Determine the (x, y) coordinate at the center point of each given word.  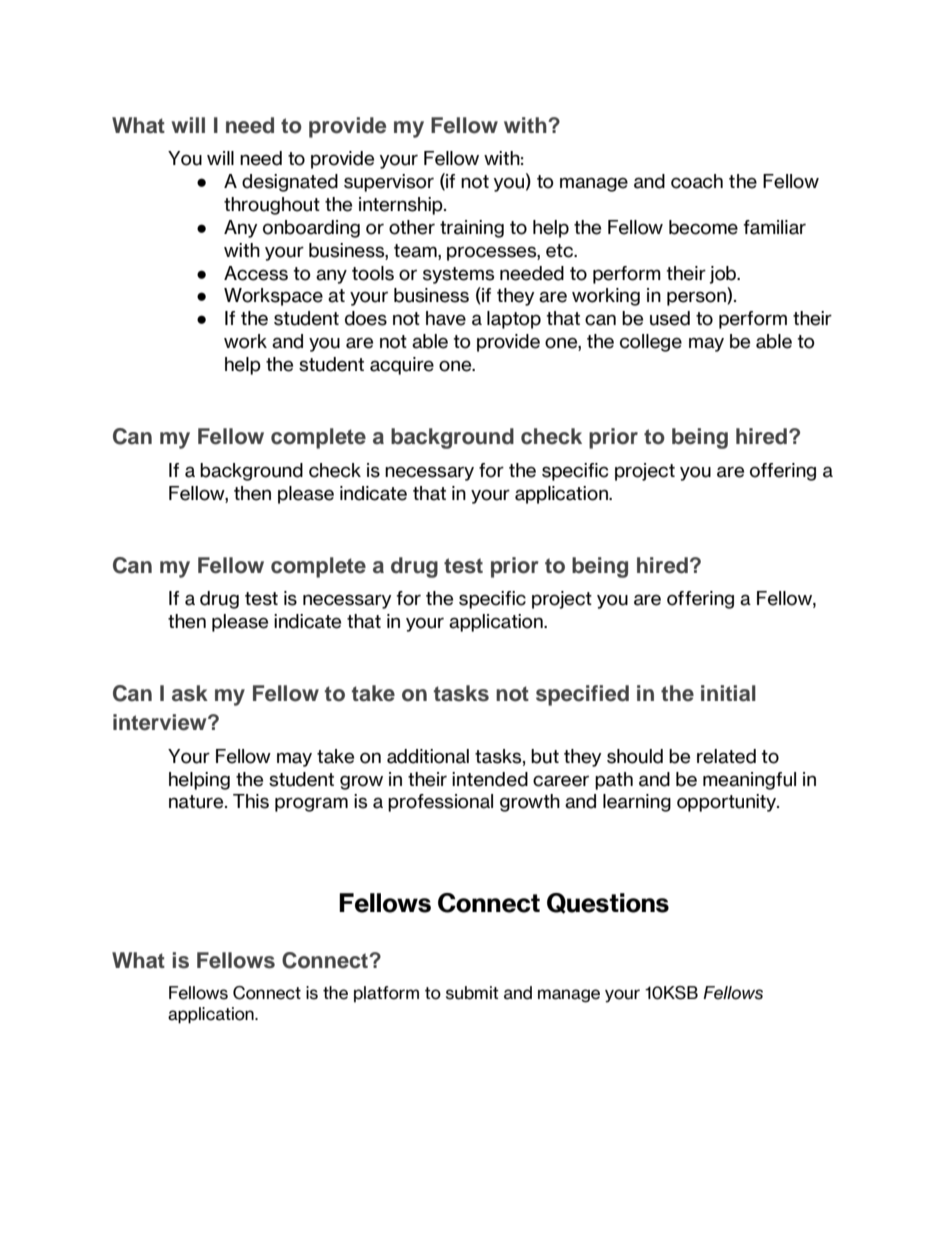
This (251, 801)
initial (728, 693)
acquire (402, 366)
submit (472, 993)
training (472, 229)
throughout (272, 206)
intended (490, 779)
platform (386, 994)
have (446, 318)
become (703, 227)
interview (161, 722)
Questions (608, 903)
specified (582, 695)
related (726, 756)
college (651, 343)
